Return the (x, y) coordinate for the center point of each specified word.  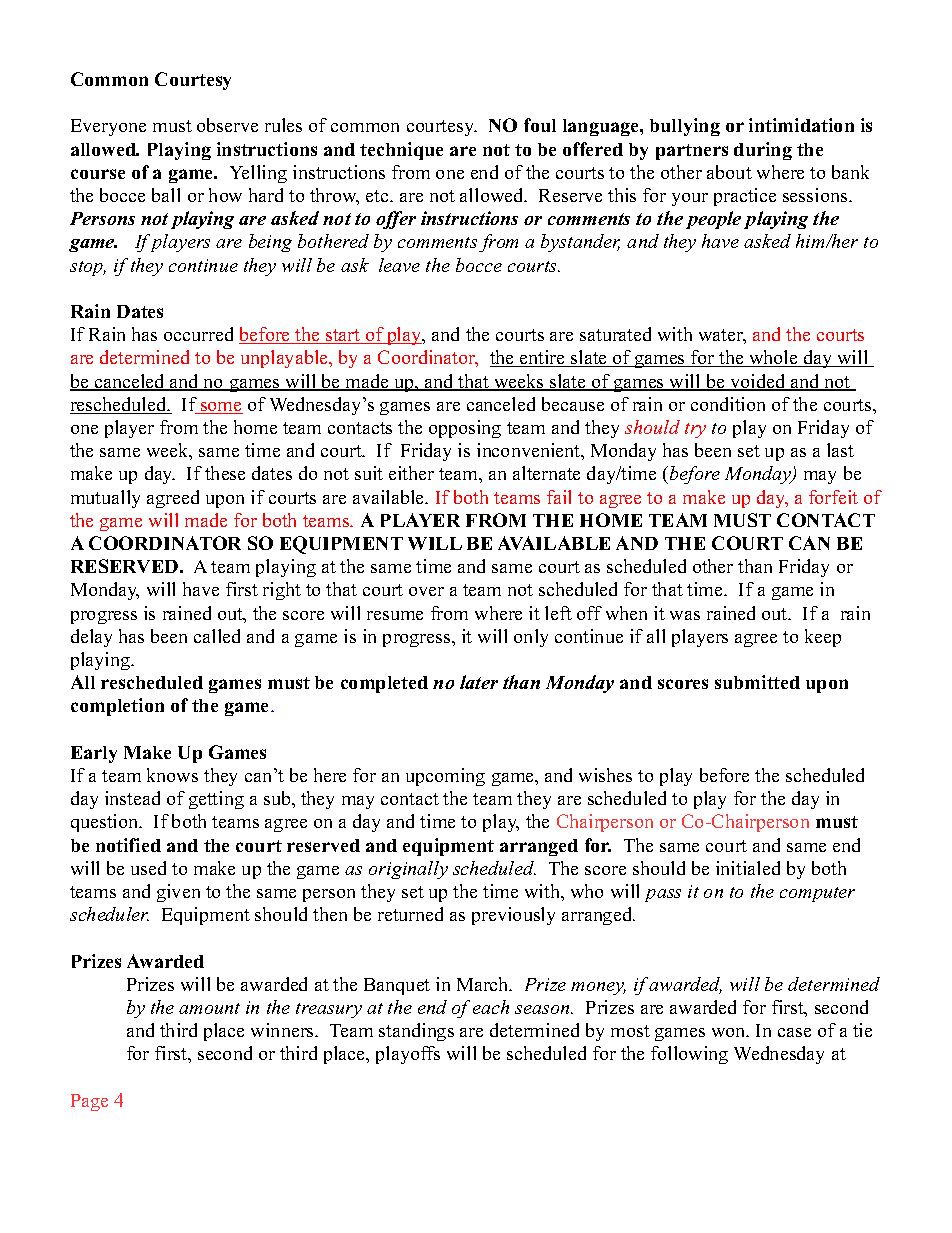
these (225, 473)
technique (401, 151)
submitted (757, 682)
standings (416, 1032)
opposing (465, 429)
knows (172, 775)
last (840, 450)
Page (89, 1102)
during (763, 151)
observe (227, 125)
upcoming (445, 777)
